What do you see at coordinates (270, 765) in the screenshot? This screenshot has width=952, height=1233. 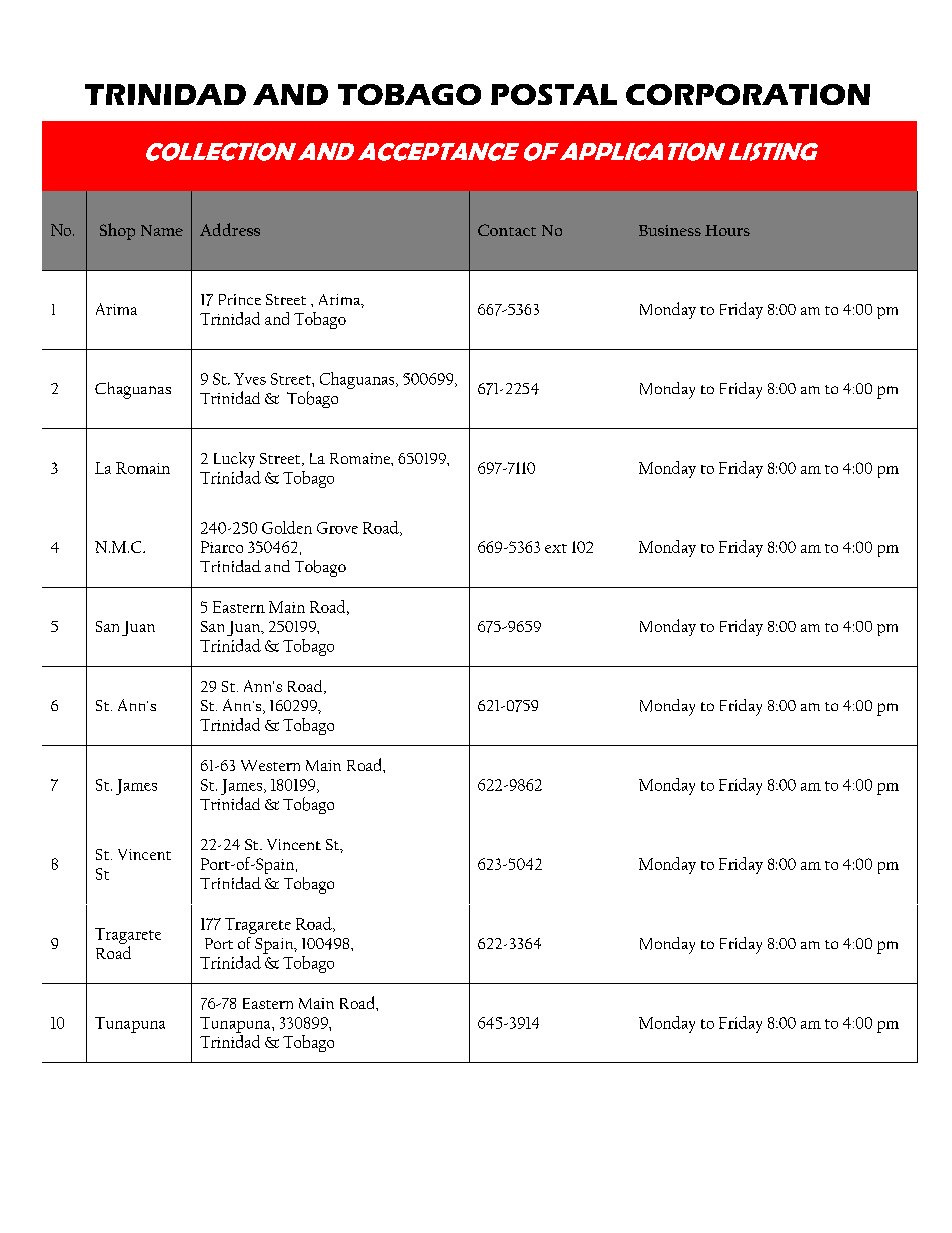 I see `Western` at bounding box center [270, 765].
